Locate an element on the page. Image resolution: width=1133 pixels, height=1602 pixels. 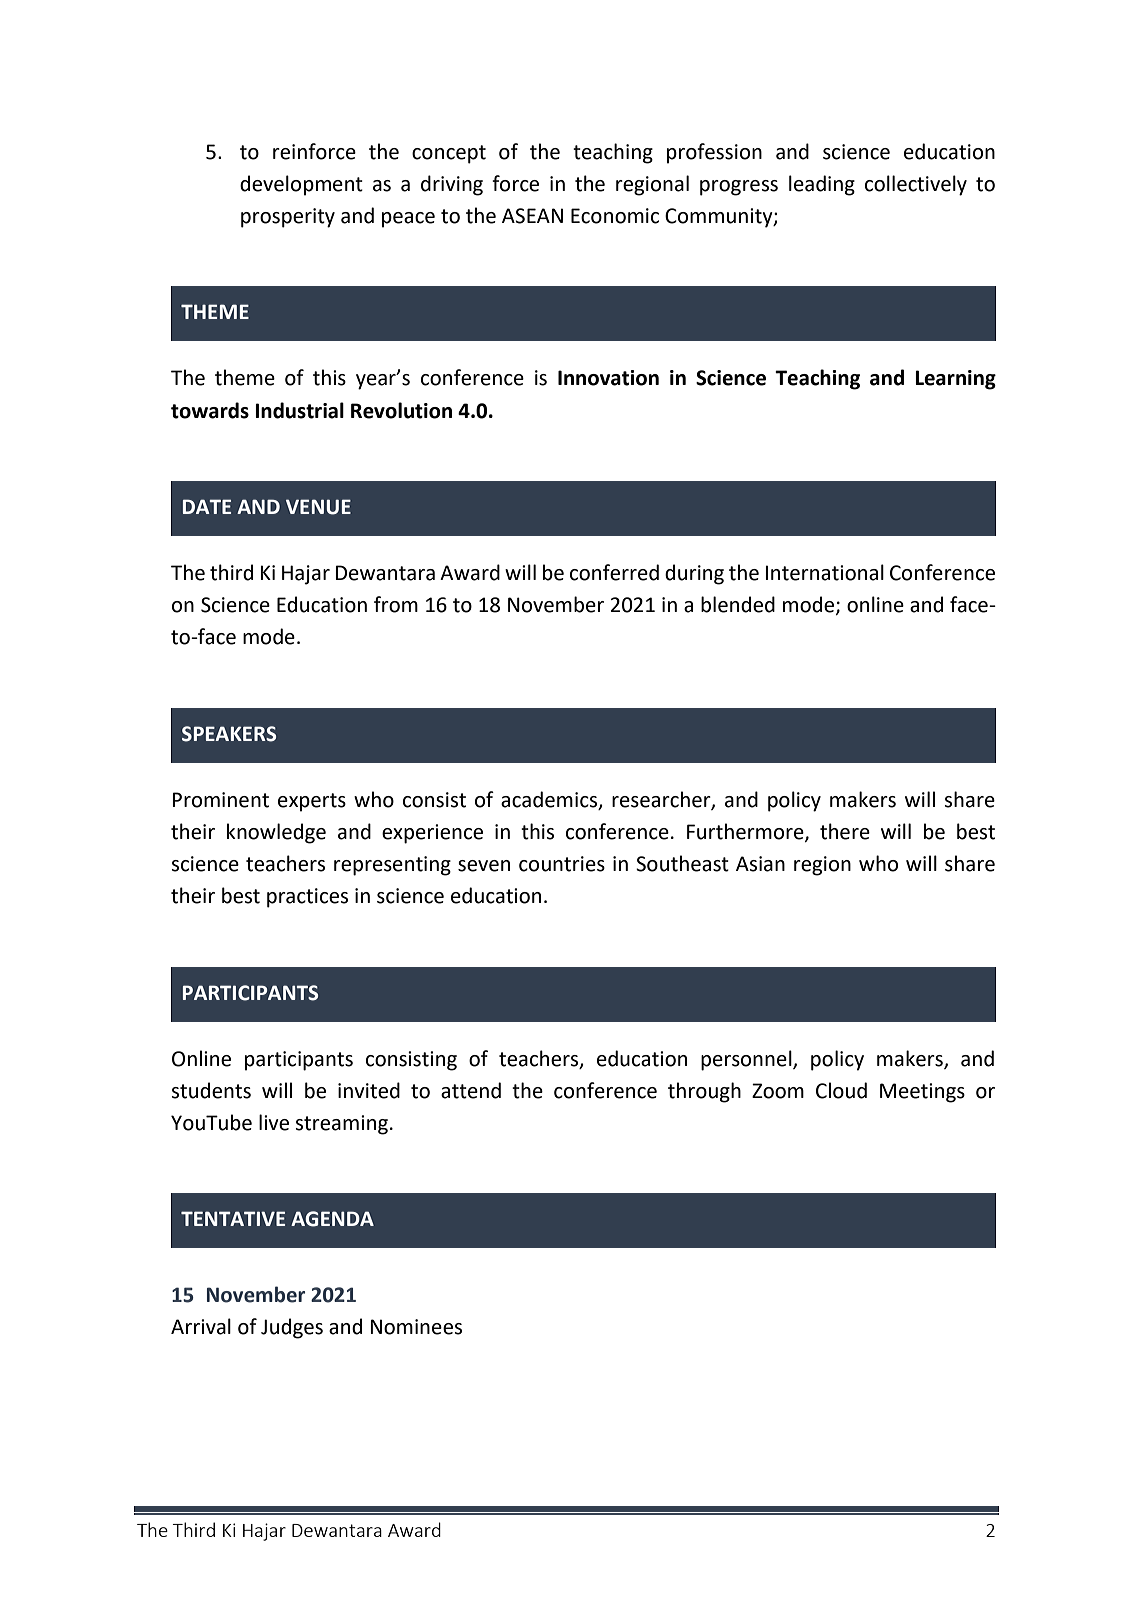
academics is located at coordinates (550, 800).
